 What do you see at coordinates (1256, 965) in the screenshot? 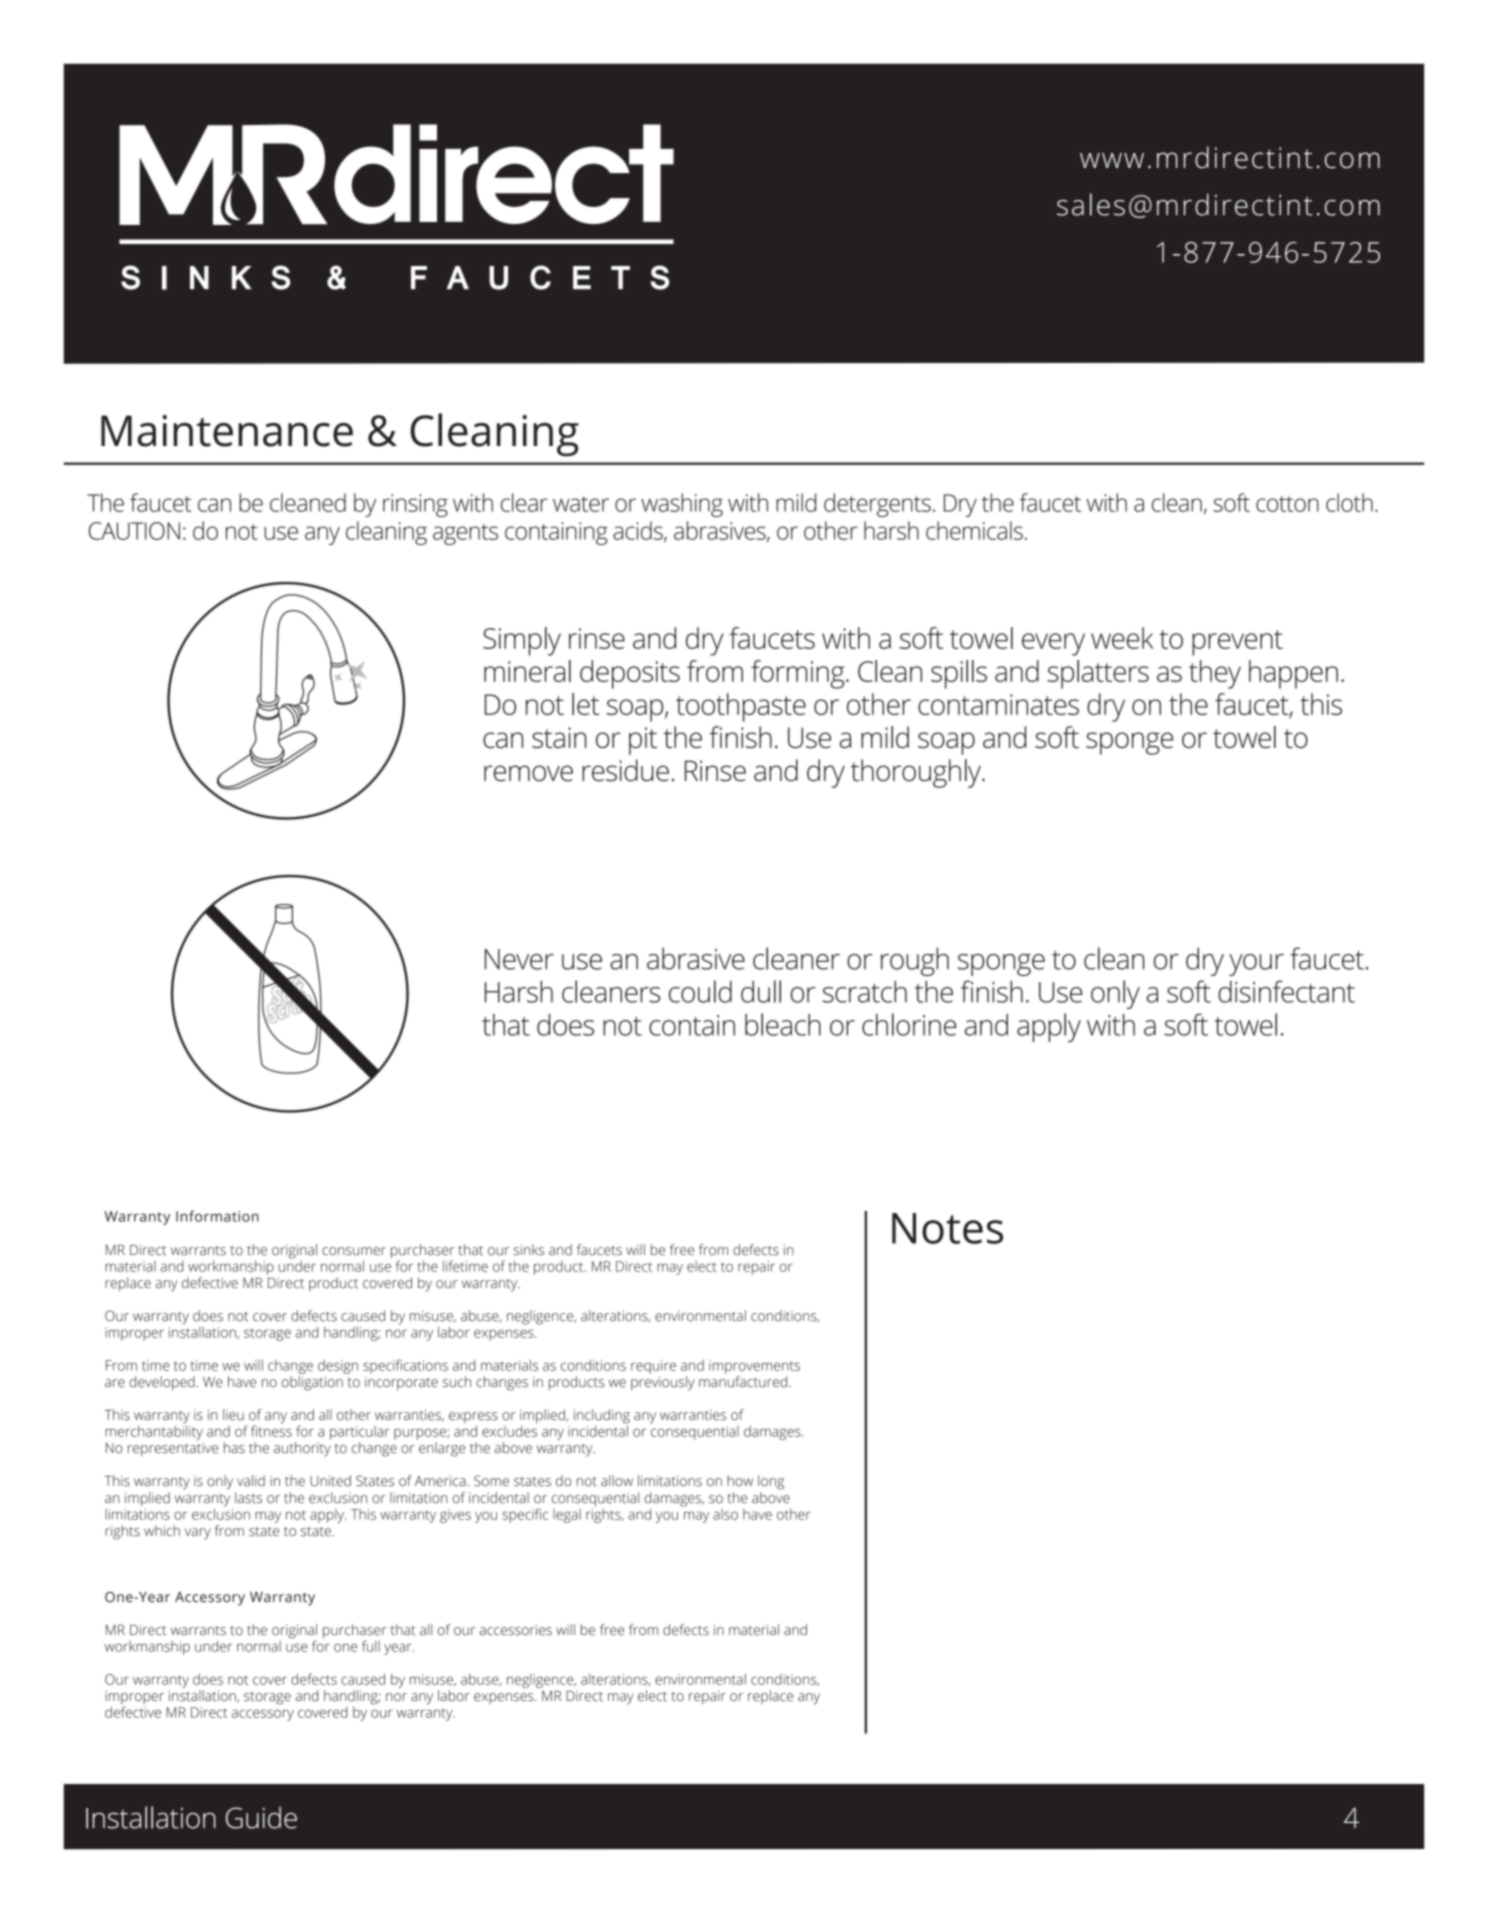
I see `your` at bounding box center [1256, 965].
